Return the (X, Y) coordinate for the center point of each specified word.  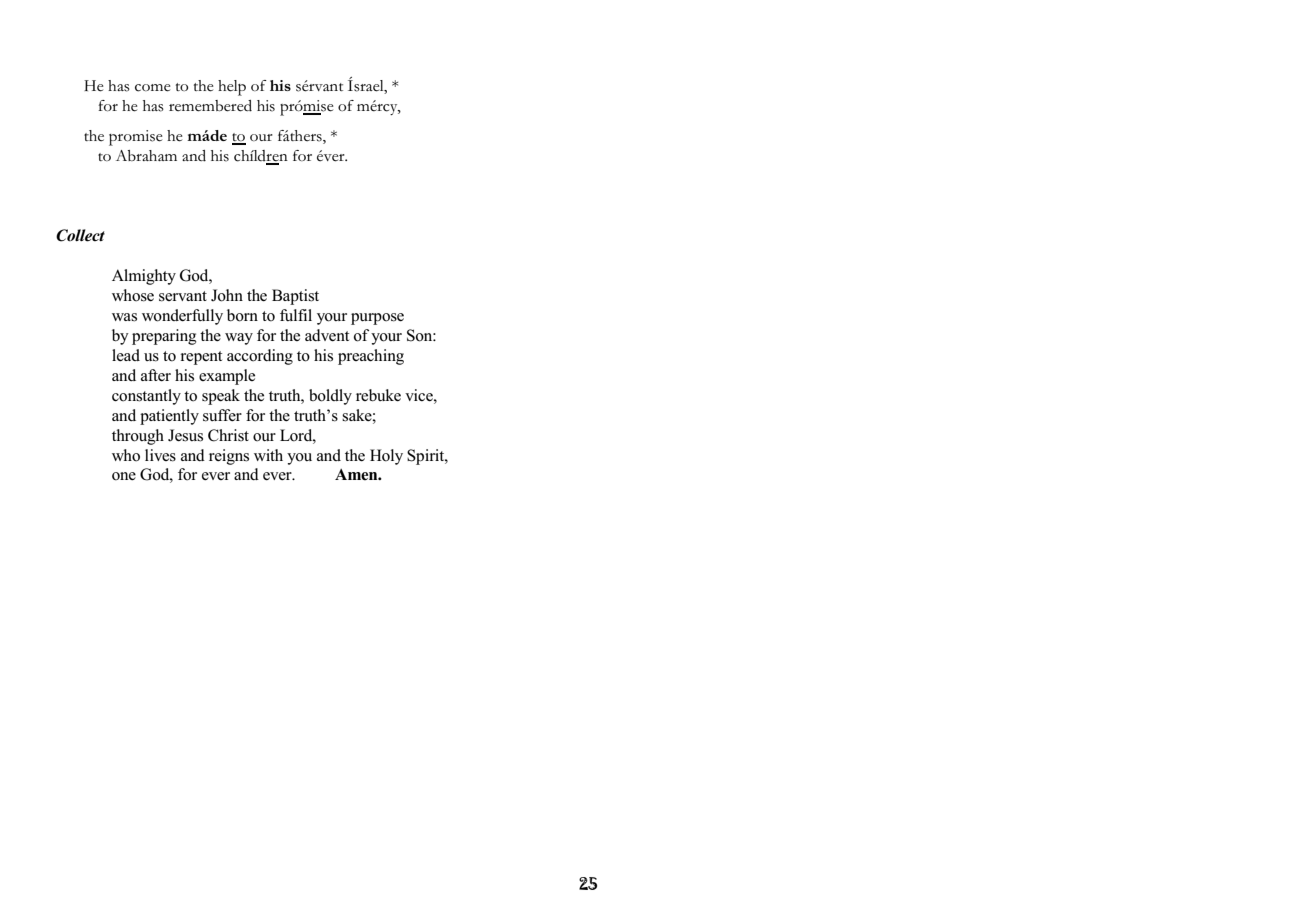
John (227, 295)
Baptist (295, 297)
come (153, 88)
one (124, 476)
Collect (80, 235)
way (239, 339)
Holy (386, 457)
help (232, 88)
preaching (371, 357)
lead (126, 355)
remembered (210, 106)
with (268, 455)
